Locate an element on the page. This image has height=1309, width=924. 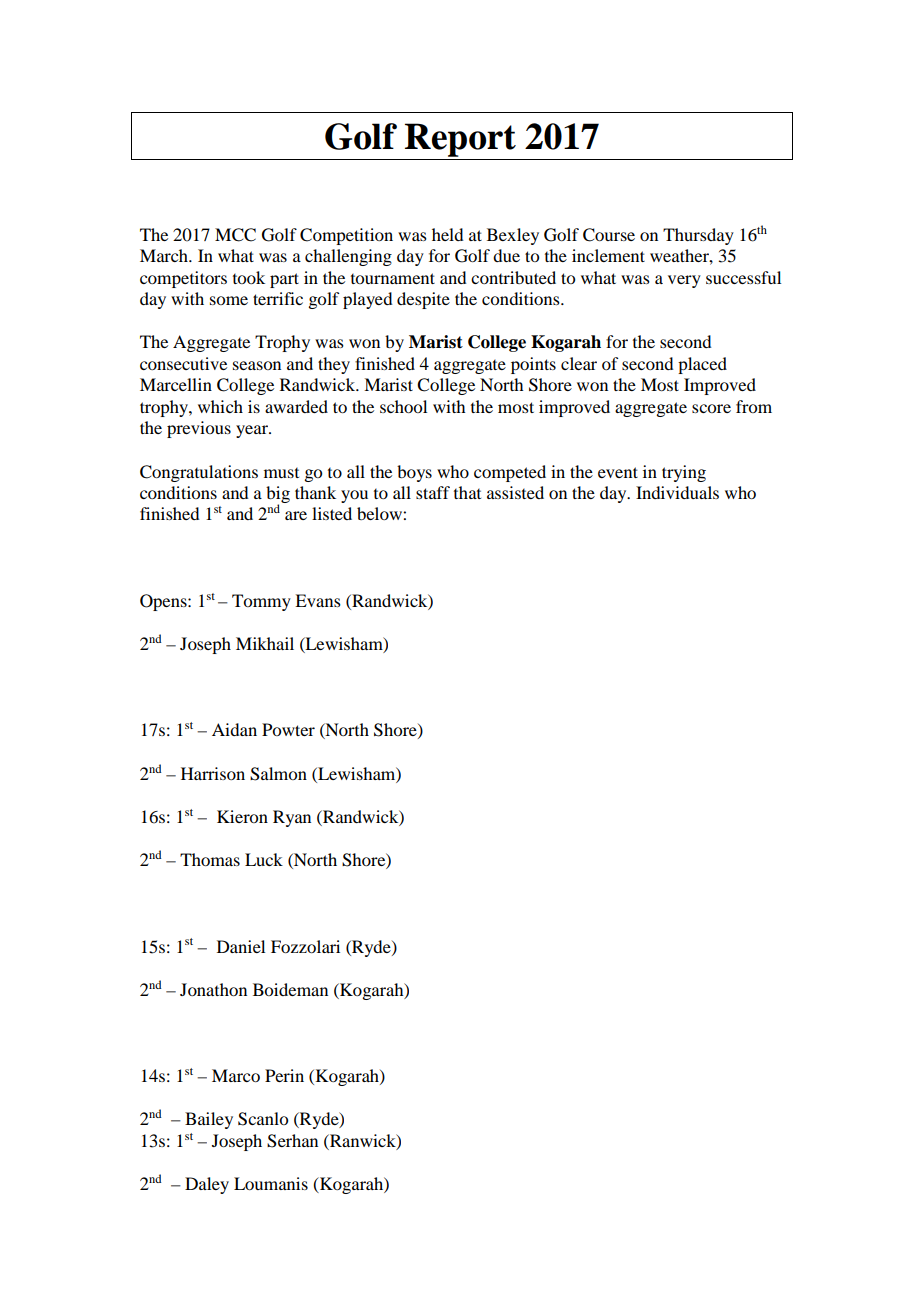
Report is located at coordinates (460, 140).
